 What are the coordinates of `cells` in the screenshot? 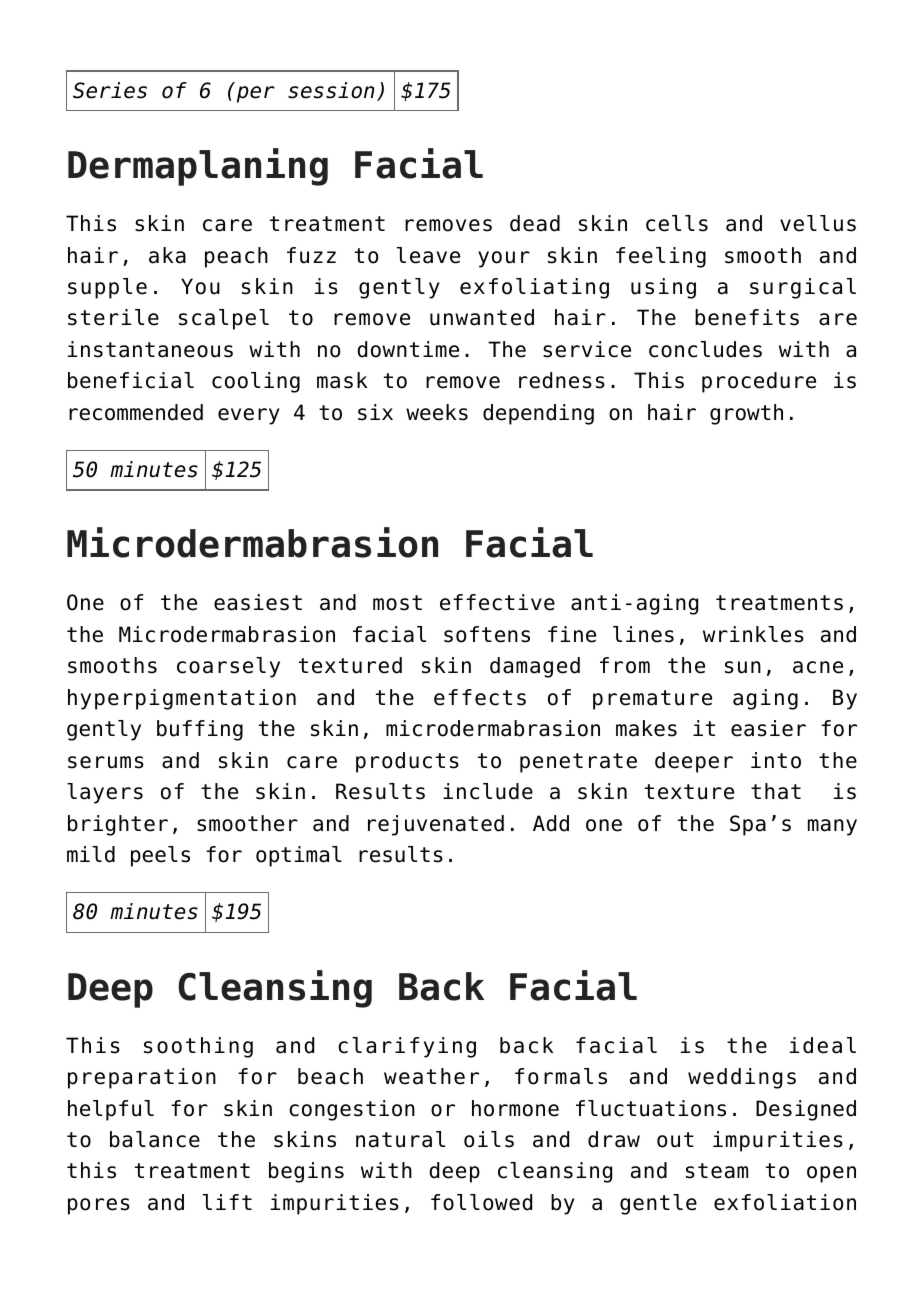 It's located at (677, 223).
